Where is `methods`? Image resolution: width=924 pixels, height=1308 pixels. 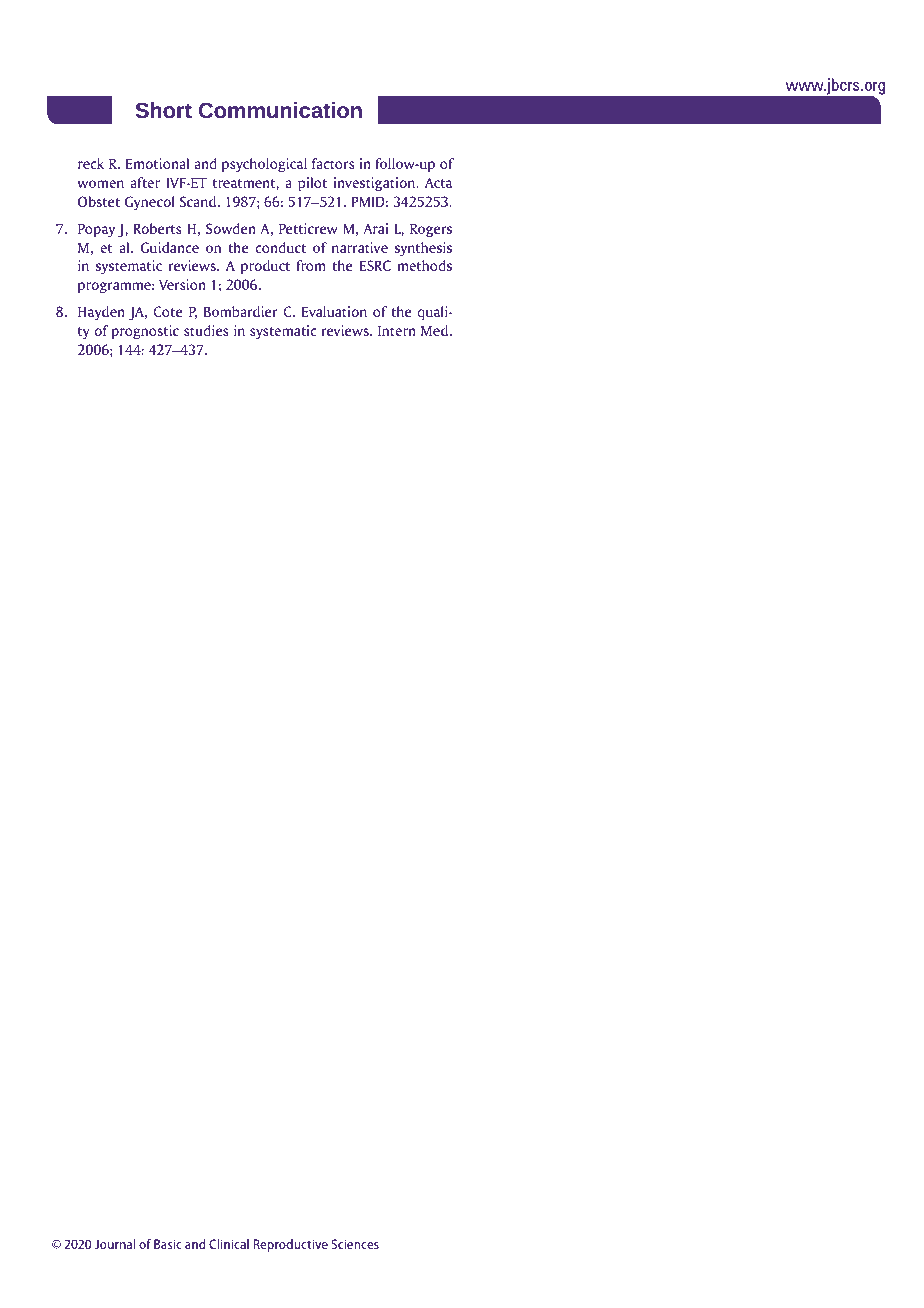
methods is located at coordinates (425, 265).
